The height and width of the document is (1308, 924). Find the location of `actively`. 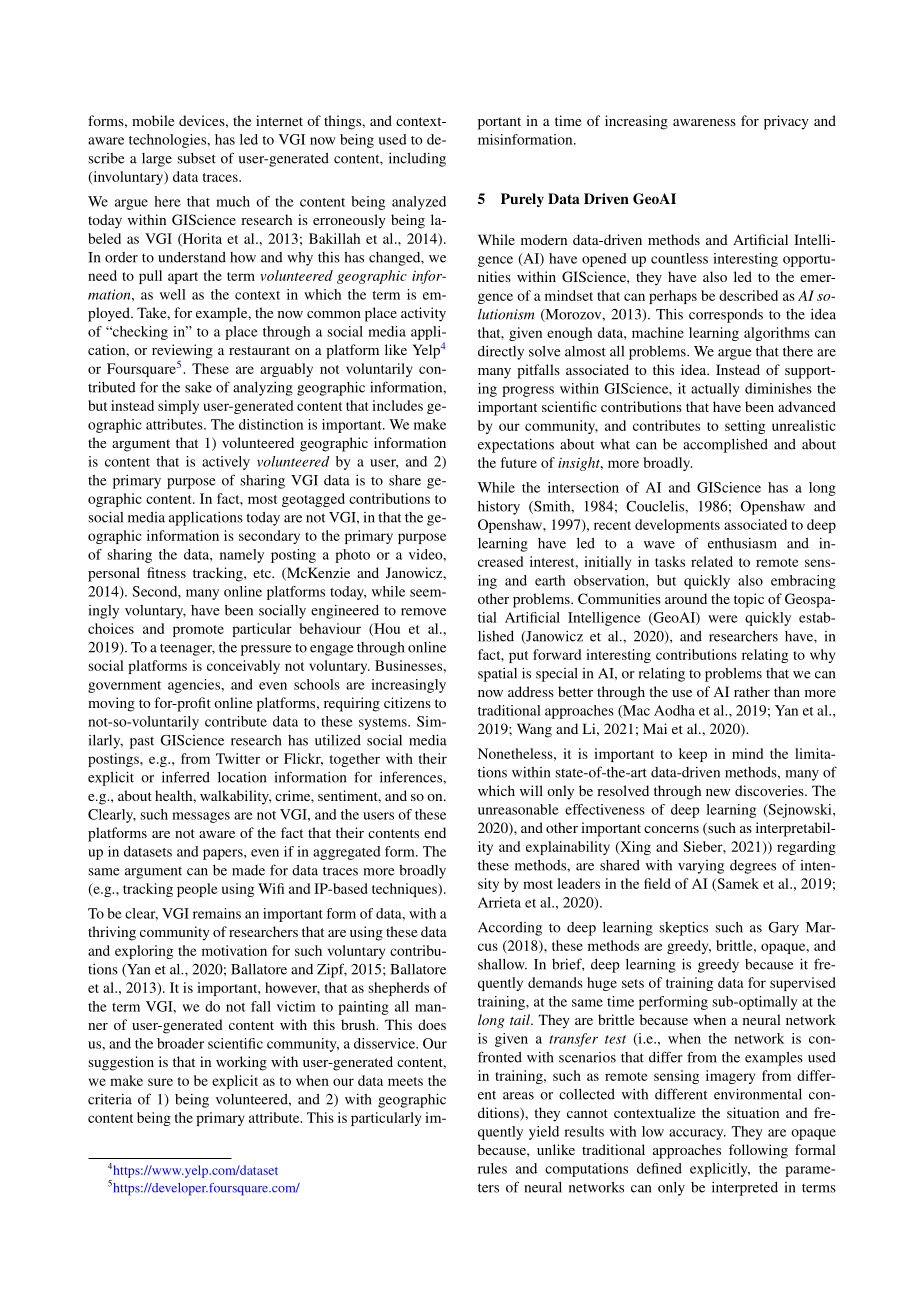

actively is located at coordinates (226, 463).
